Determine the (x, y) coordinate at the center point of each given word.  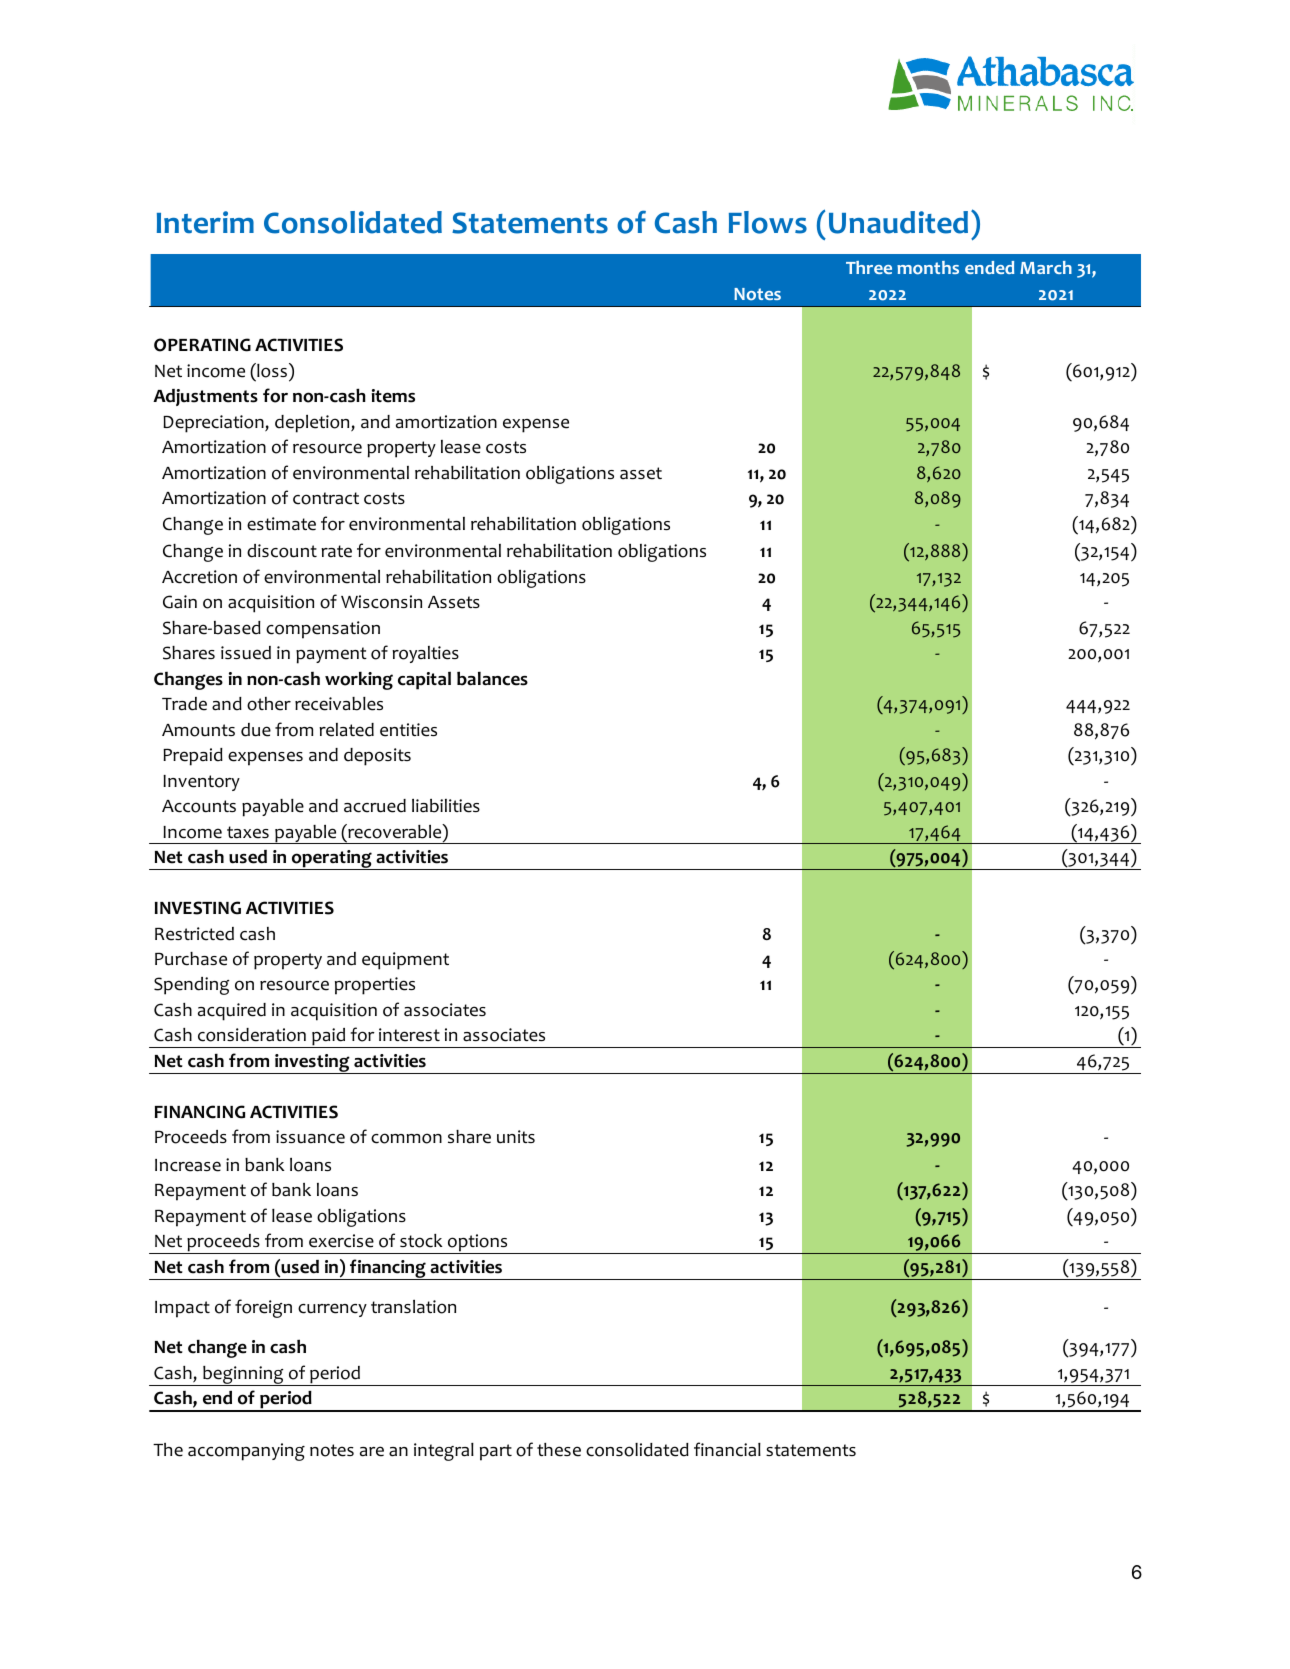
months (928, 268)
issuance (310, 1137)
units (516, 1137)
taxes (248, 832)
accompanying (246, 1452)
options (478, 1244)
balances (492, 678)
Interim (205, 222)
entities (408, 730)
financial (727, 1449)
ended (989, 267)
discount (282, 551)
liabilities (446, 806)
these (559, 1450)
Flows (768, 222)
